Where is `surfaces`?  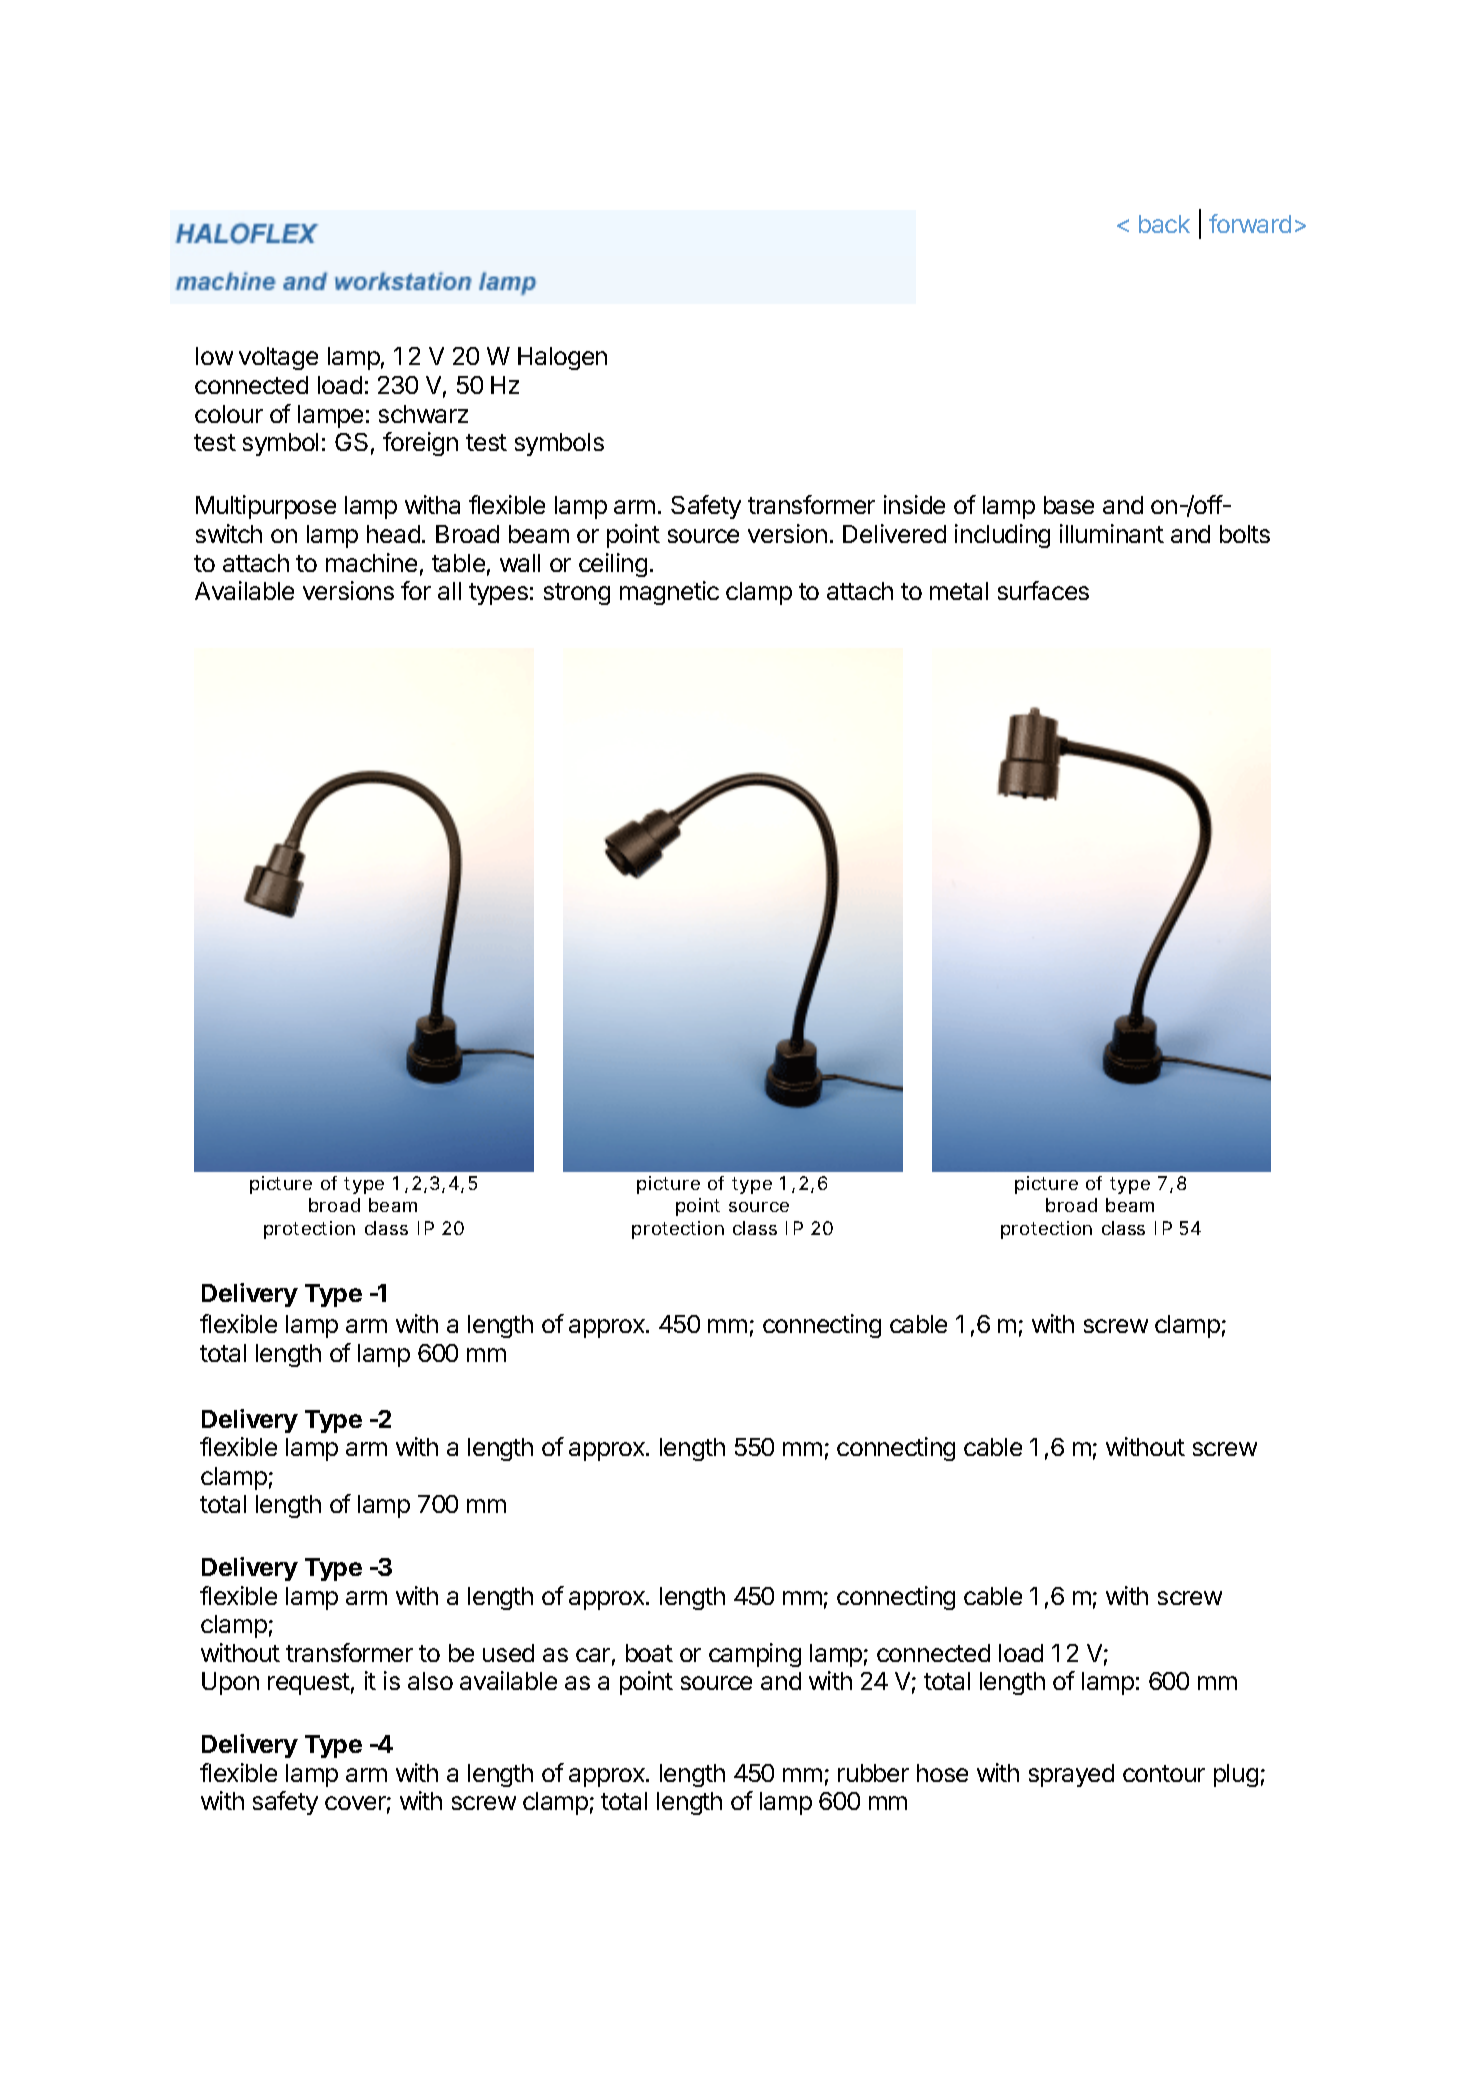
surfaces is located at coordinates (1043, 590).
